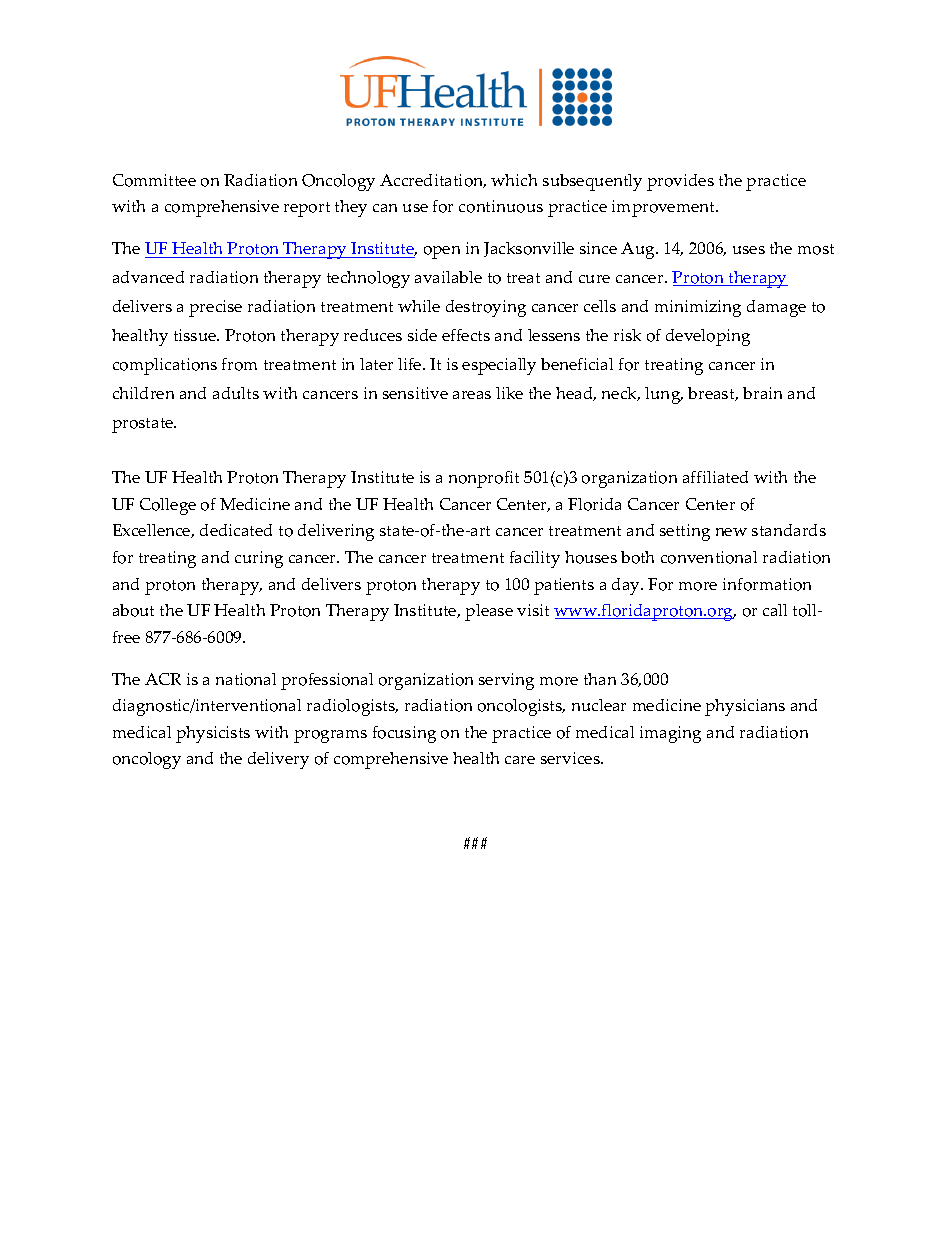 This screenshot has height=1233, width=952. Describe the element at coordinates (213, 734) in the screenshot. I see `physicists` at that location.
